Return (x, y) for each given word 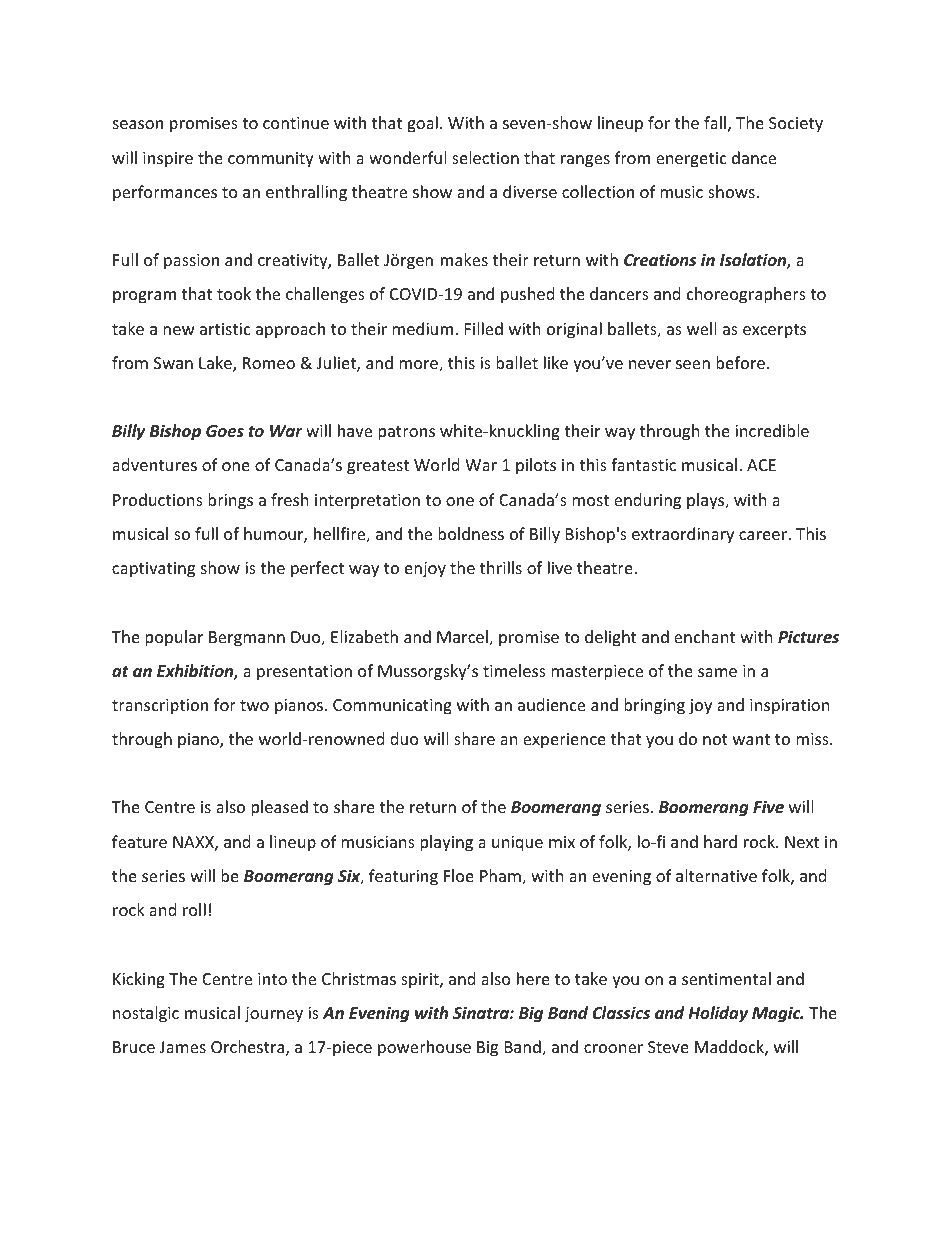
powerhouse (424, 1048)
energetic (691, 160)
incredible (772, 430)
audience (551, 704)
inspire (168, 160)
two (254, 705)
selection (485, 157)
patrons (406, 433)
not (715, 739)
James (183, 1047)
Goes (225, 431)
